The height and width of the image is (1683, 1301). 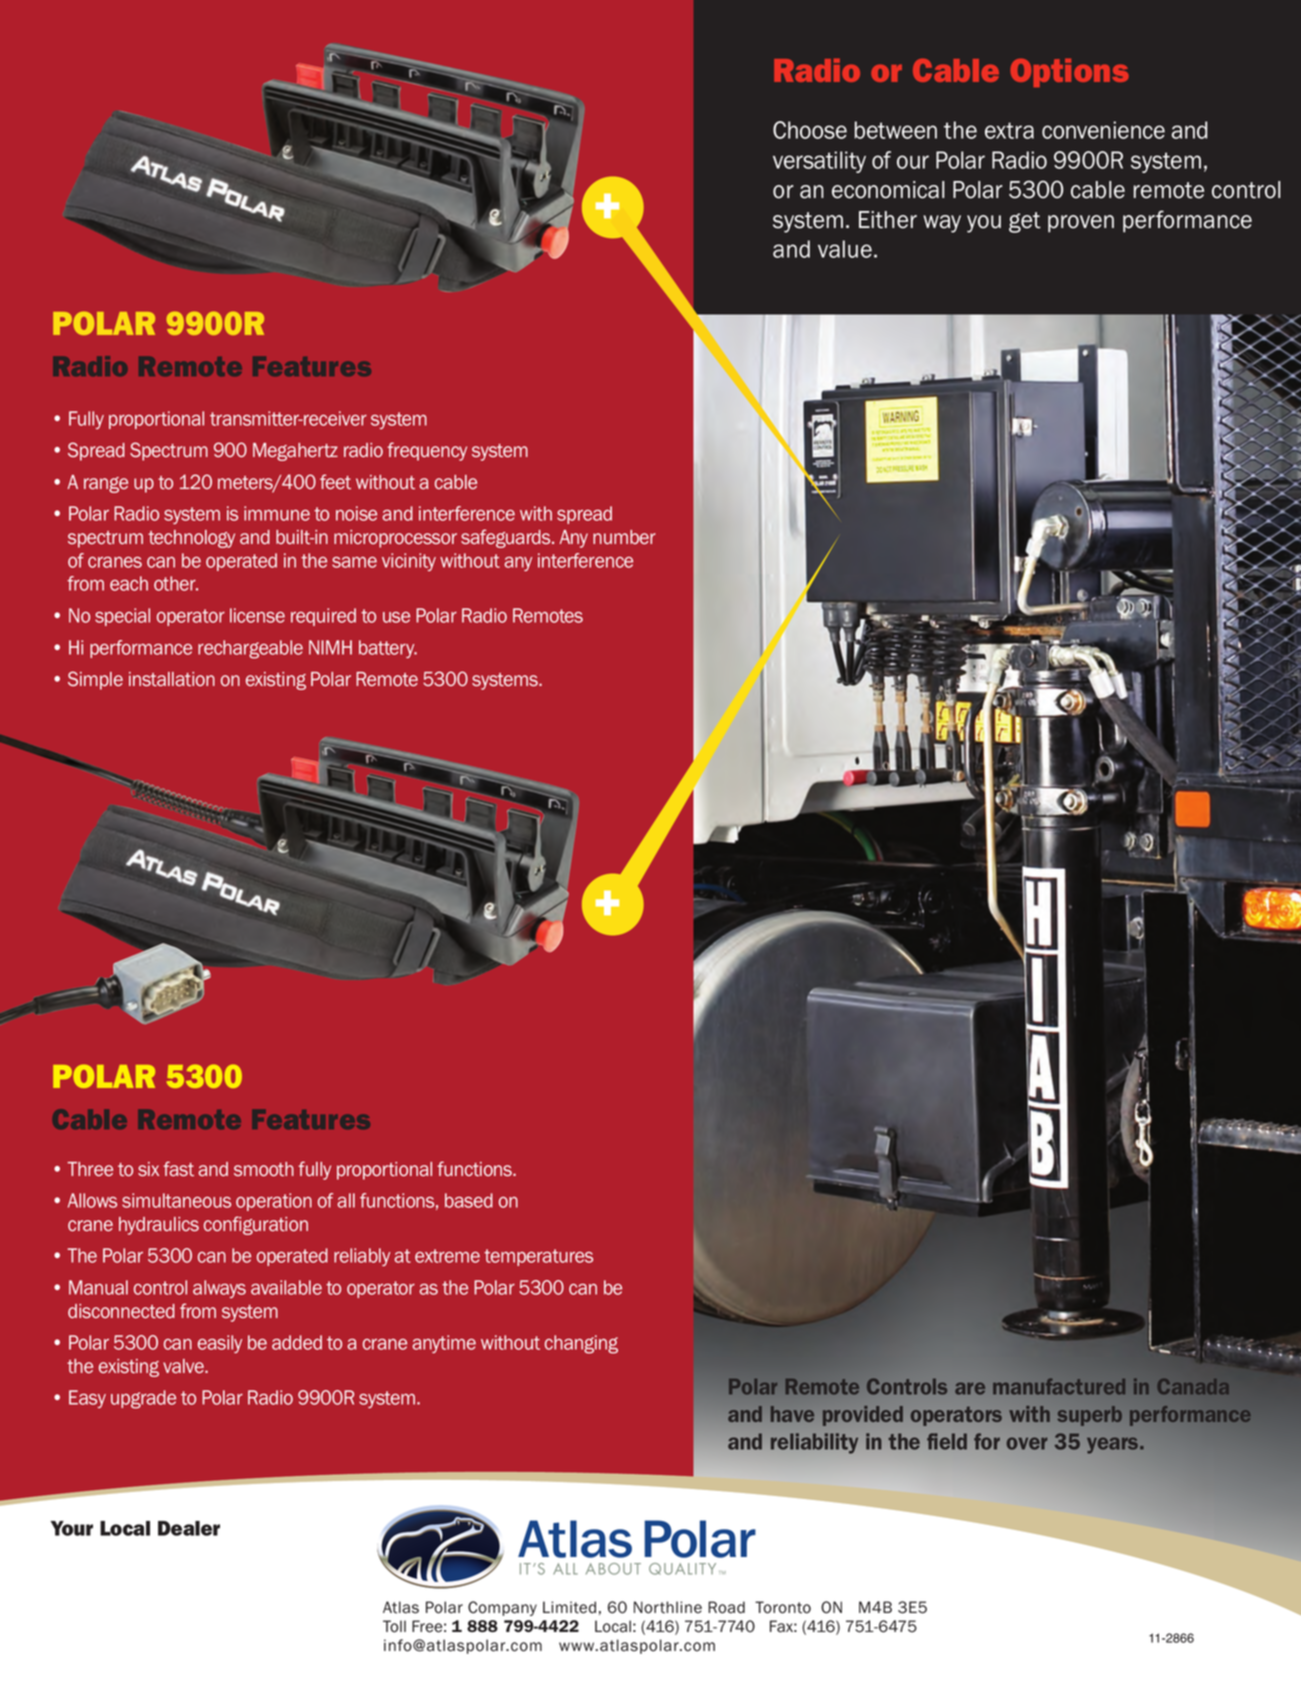 What do you see at coordinates (388, 649) in the image?
I see `battery` at bounding box center [388, 649].
